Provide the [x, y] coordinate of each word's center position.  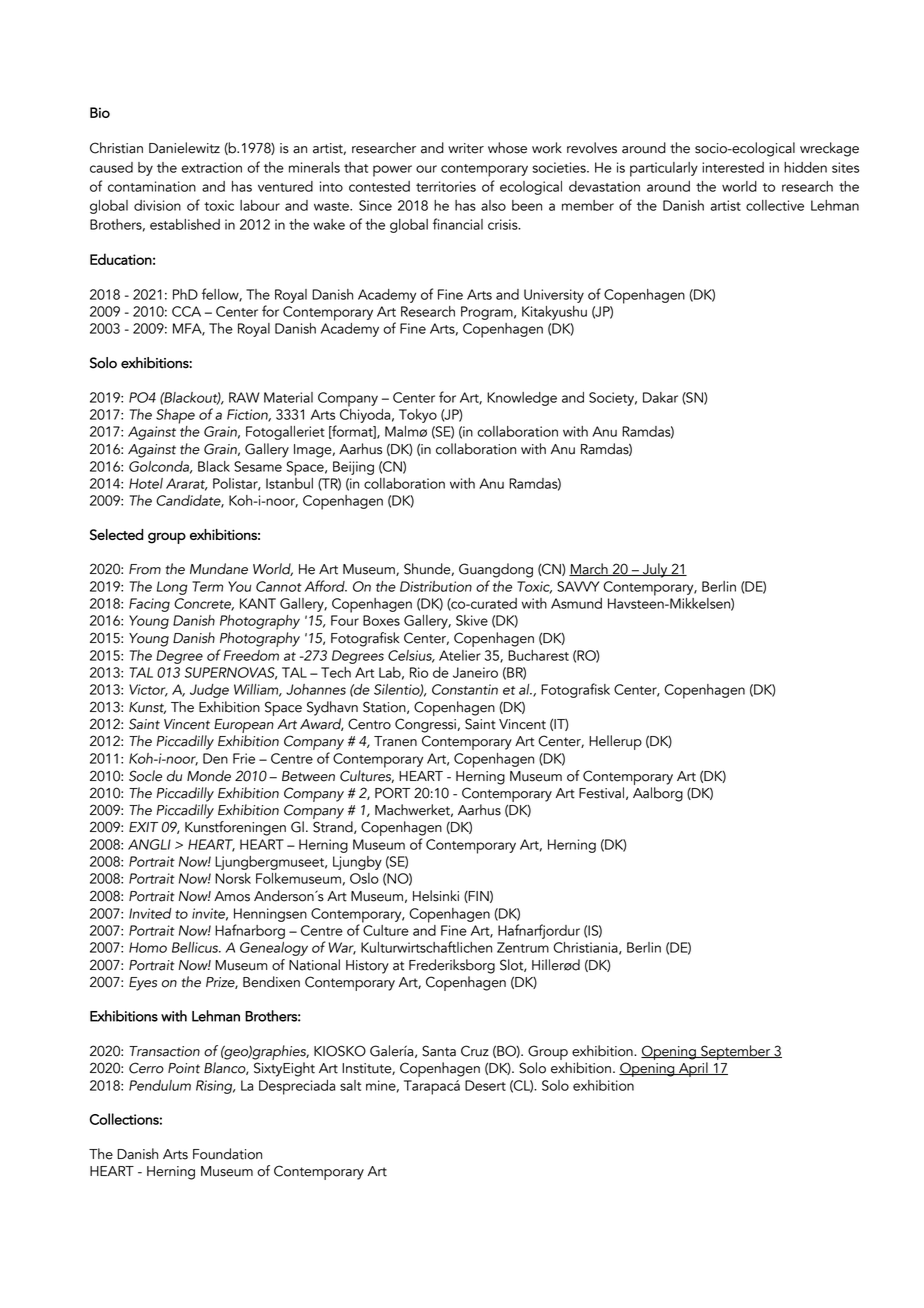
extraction [211, 167]
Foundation [227, 1154]
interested [733, 167]
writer [466, 148]
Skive [472, 620]
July [655, 570]
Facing [149, 605]
